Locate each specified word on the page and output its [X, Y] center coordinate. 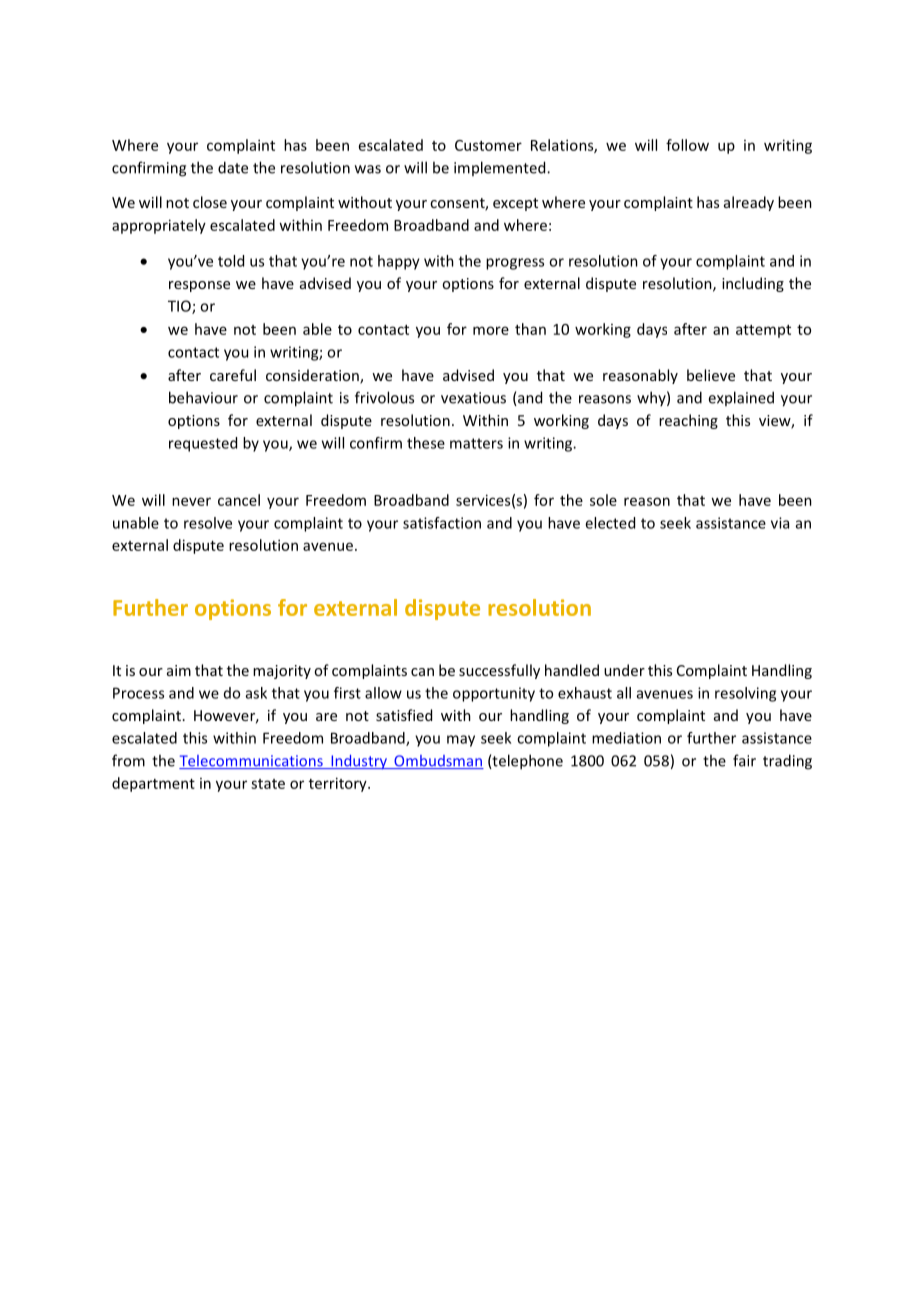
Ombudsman [438, 762]
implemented [501, 168]
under [624, 670]
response [199, 286]
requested [203, 444]
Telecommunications [252, 762]
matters [476, 443]
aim [179, 670]
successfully [499, 671]
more [491, 330]
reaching [688, 421]
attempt [763, 331]
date [233, 167]
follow [687, 145]
